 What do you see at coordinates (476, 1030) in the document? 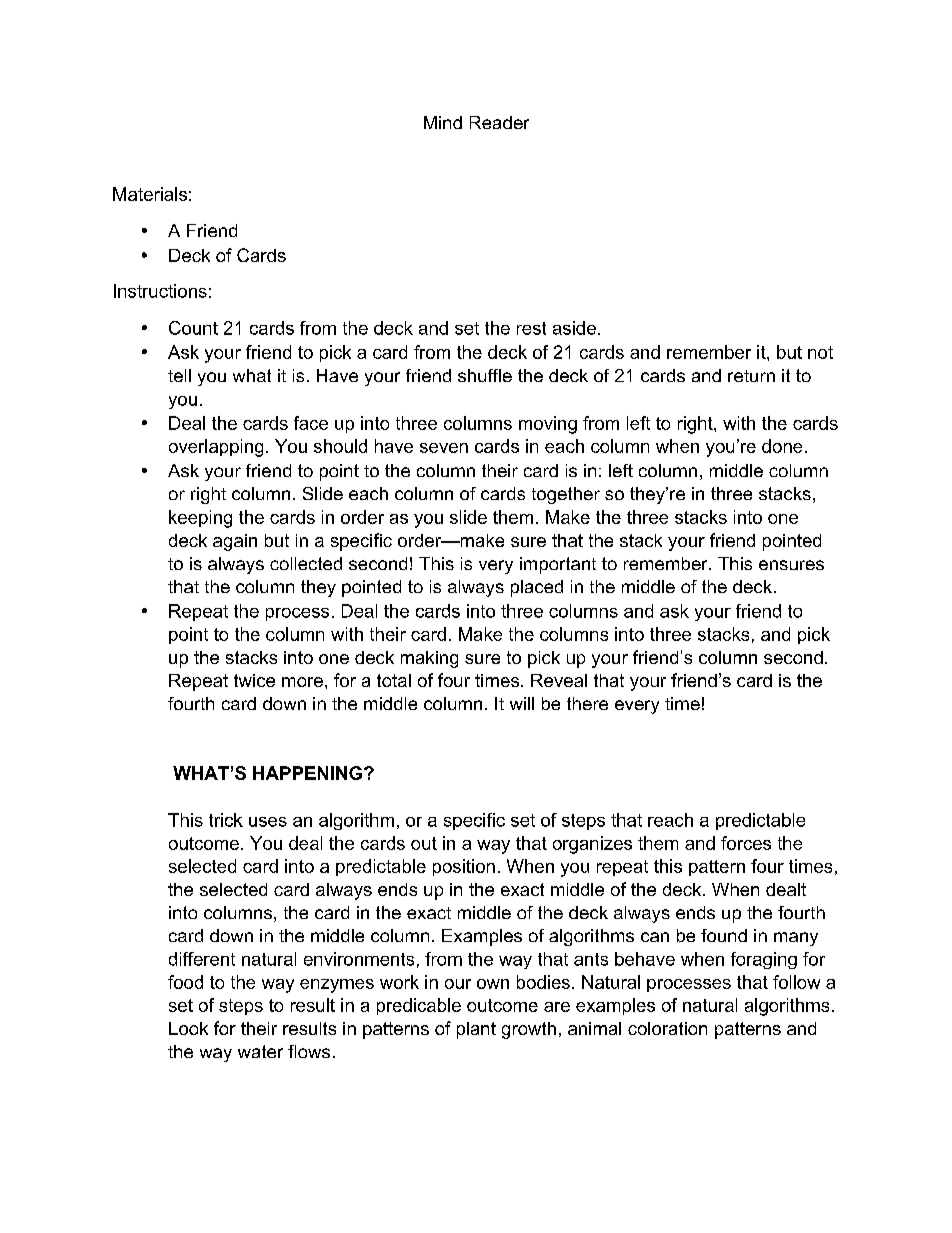
I see `plant` at bounding box center [476, 1030].
